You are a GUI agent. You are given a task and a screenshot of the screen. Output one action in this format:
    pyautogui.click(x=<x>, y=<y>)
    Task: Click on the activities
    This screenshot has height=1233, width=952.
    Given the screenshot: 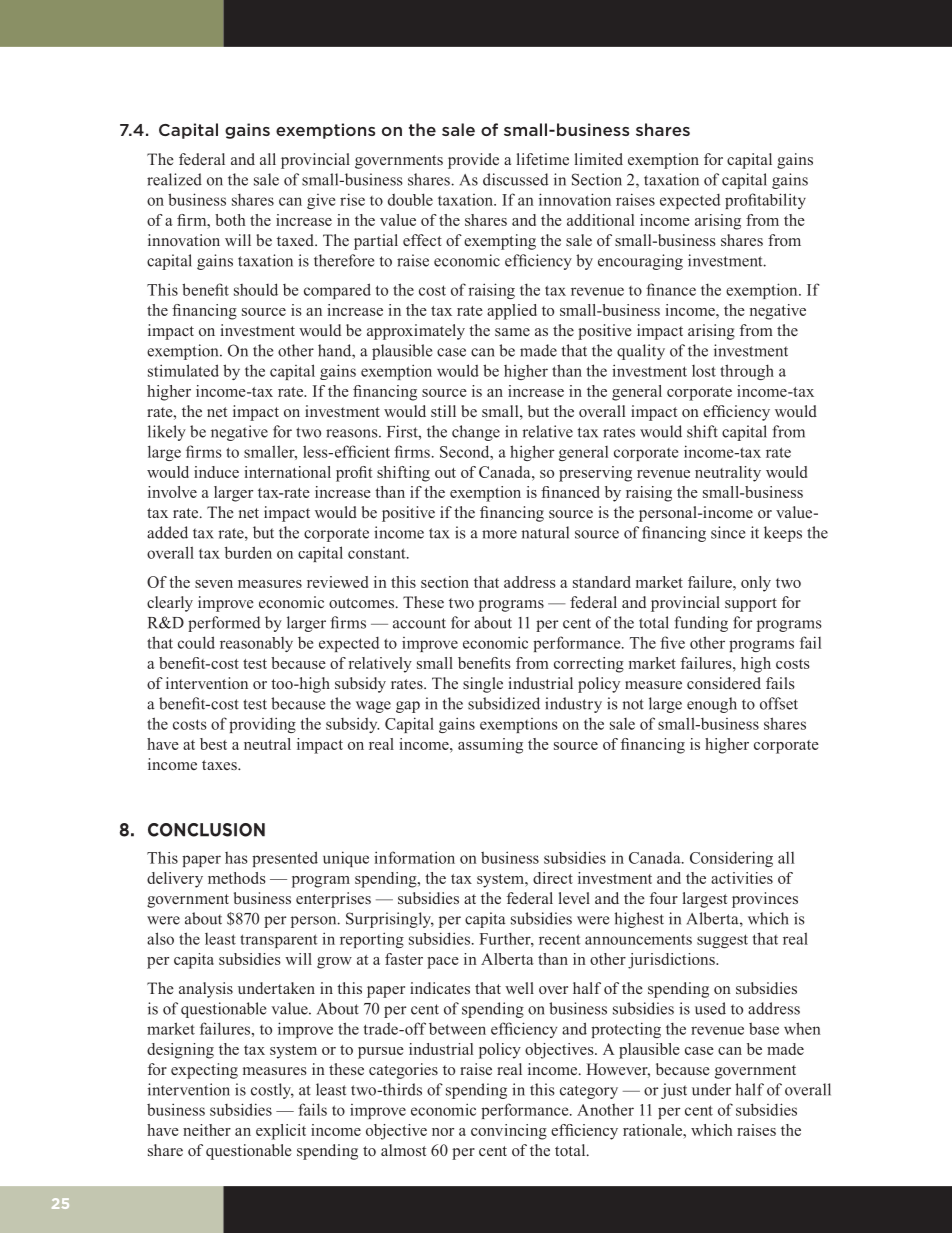 What is the action you would take?
    pyautogui.click(x=742, y=878)
